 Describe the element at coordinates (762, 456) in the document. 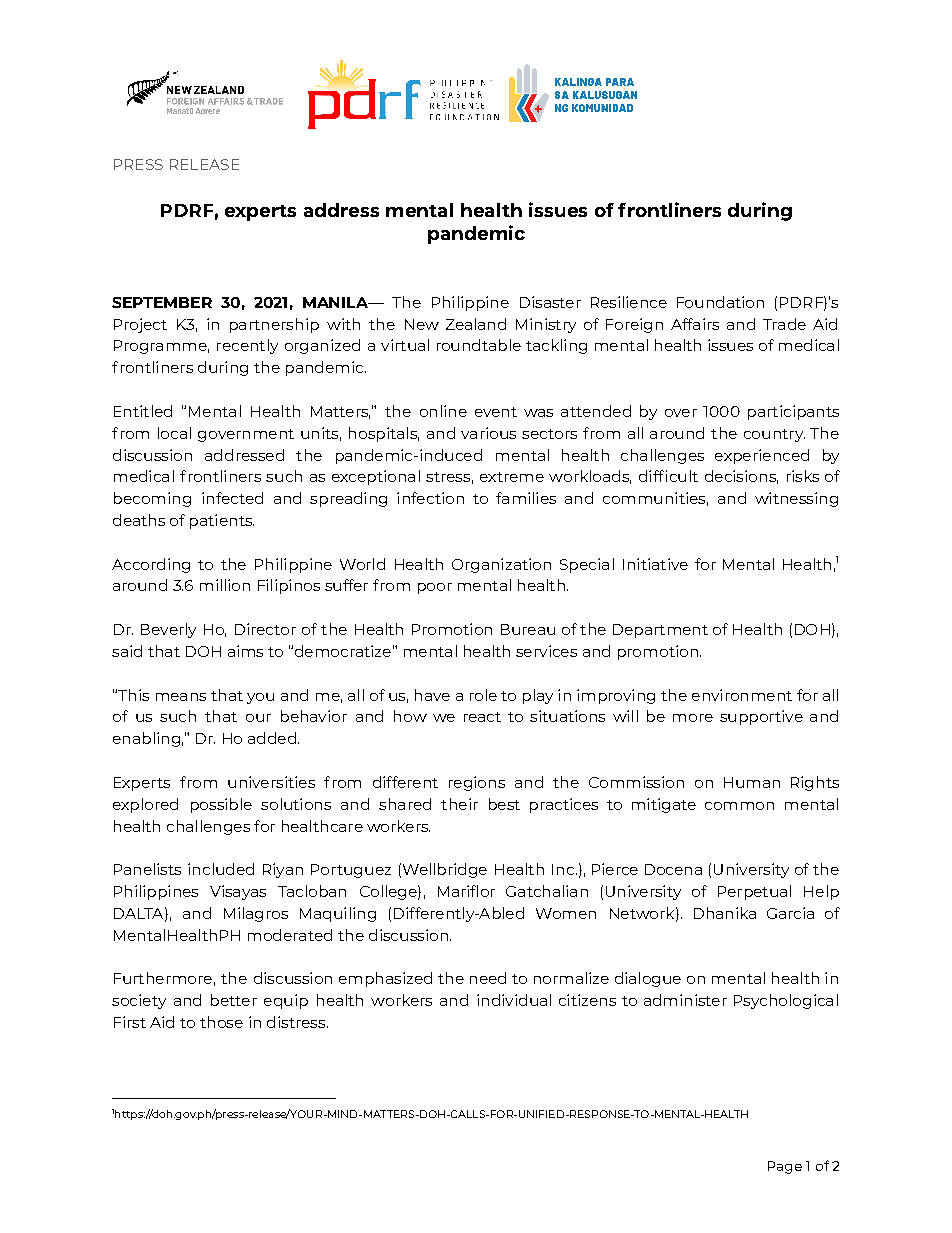

I see `experienced` at that location.
